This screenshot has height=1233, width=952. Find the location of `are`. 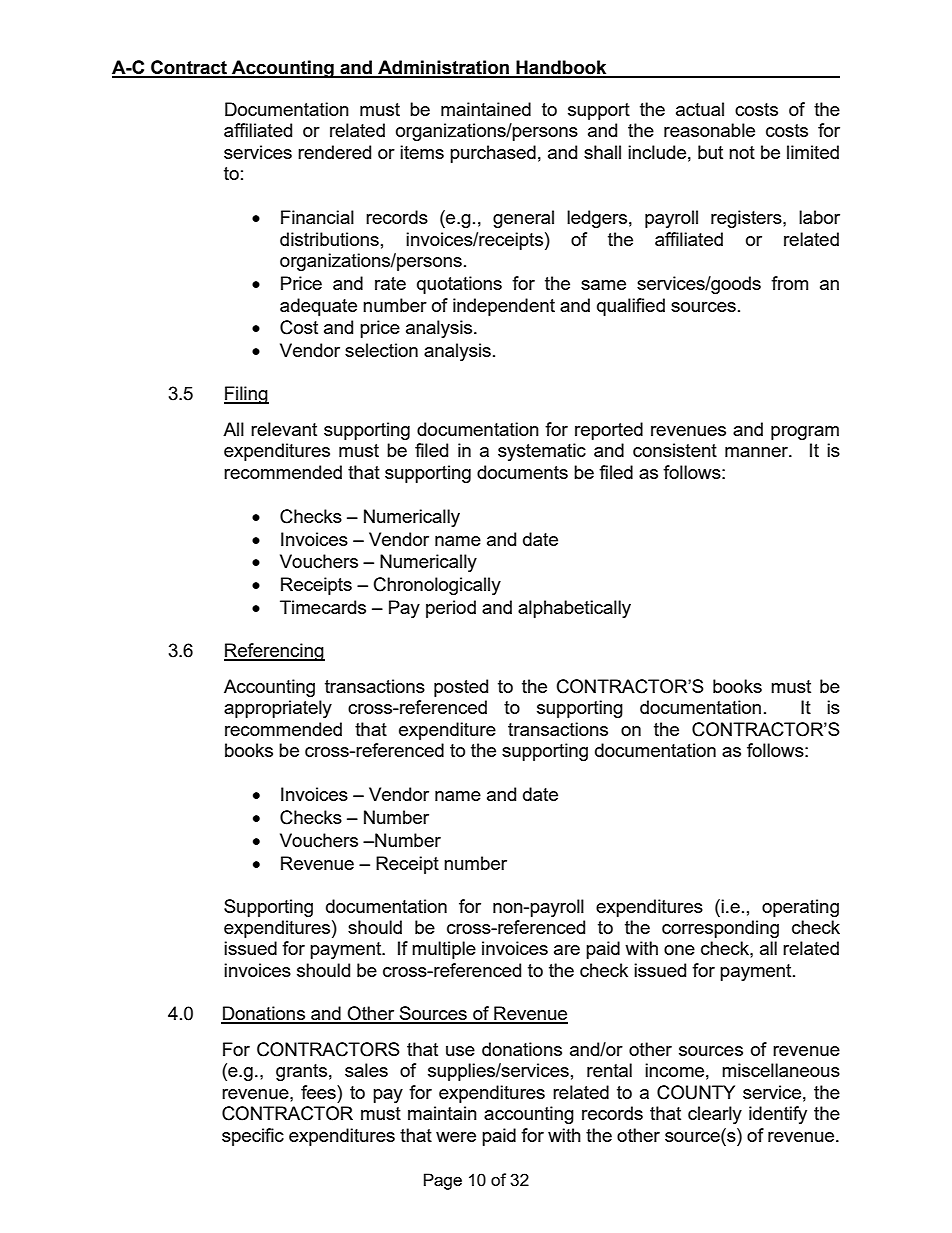

are is located at coordinates (567, 950).
